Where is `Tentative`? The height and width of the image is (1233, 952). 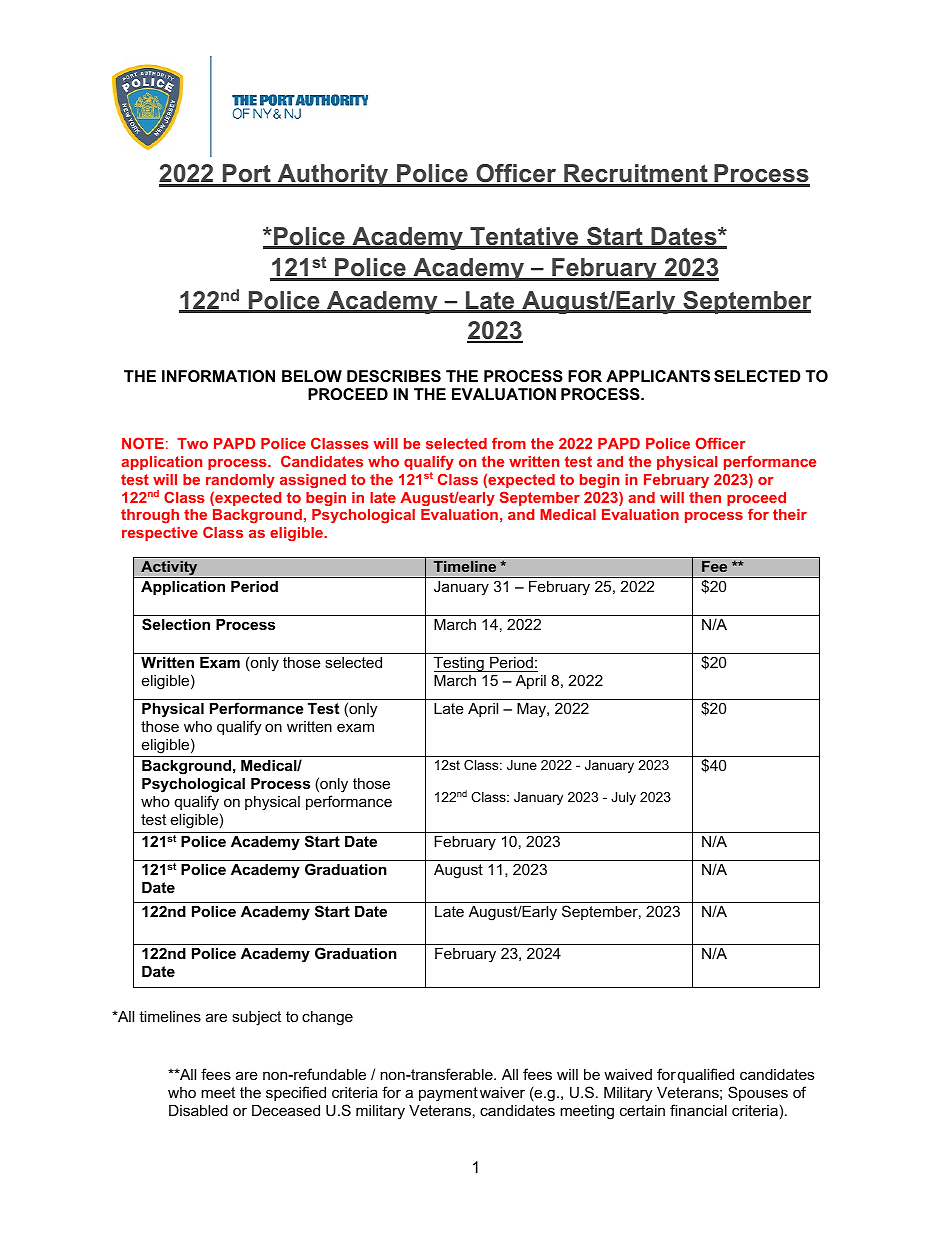 Tentative is located at coordinates (524, 237).
